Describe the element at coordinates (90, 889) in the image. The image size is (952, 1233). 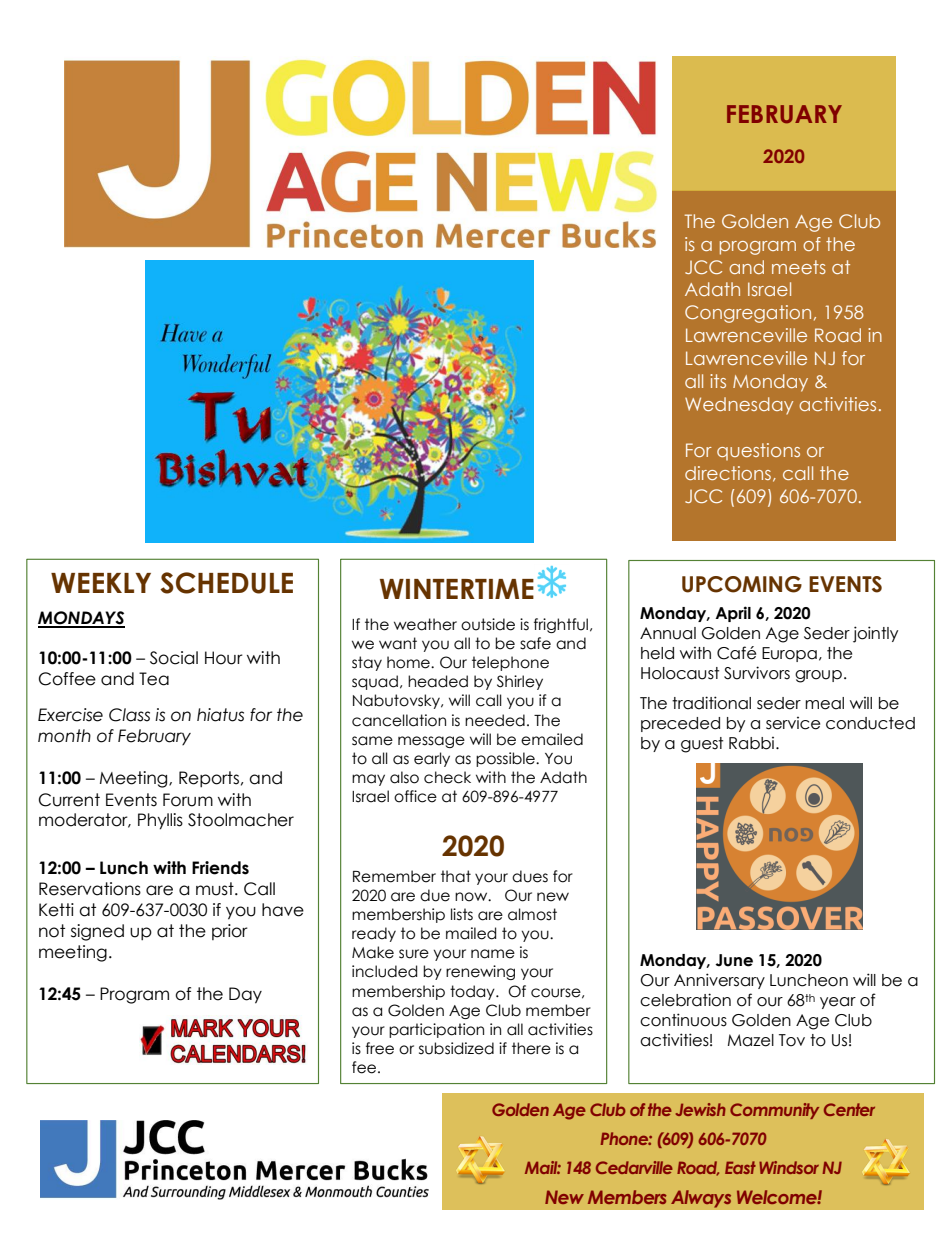
I see `Reservations` at that location.
